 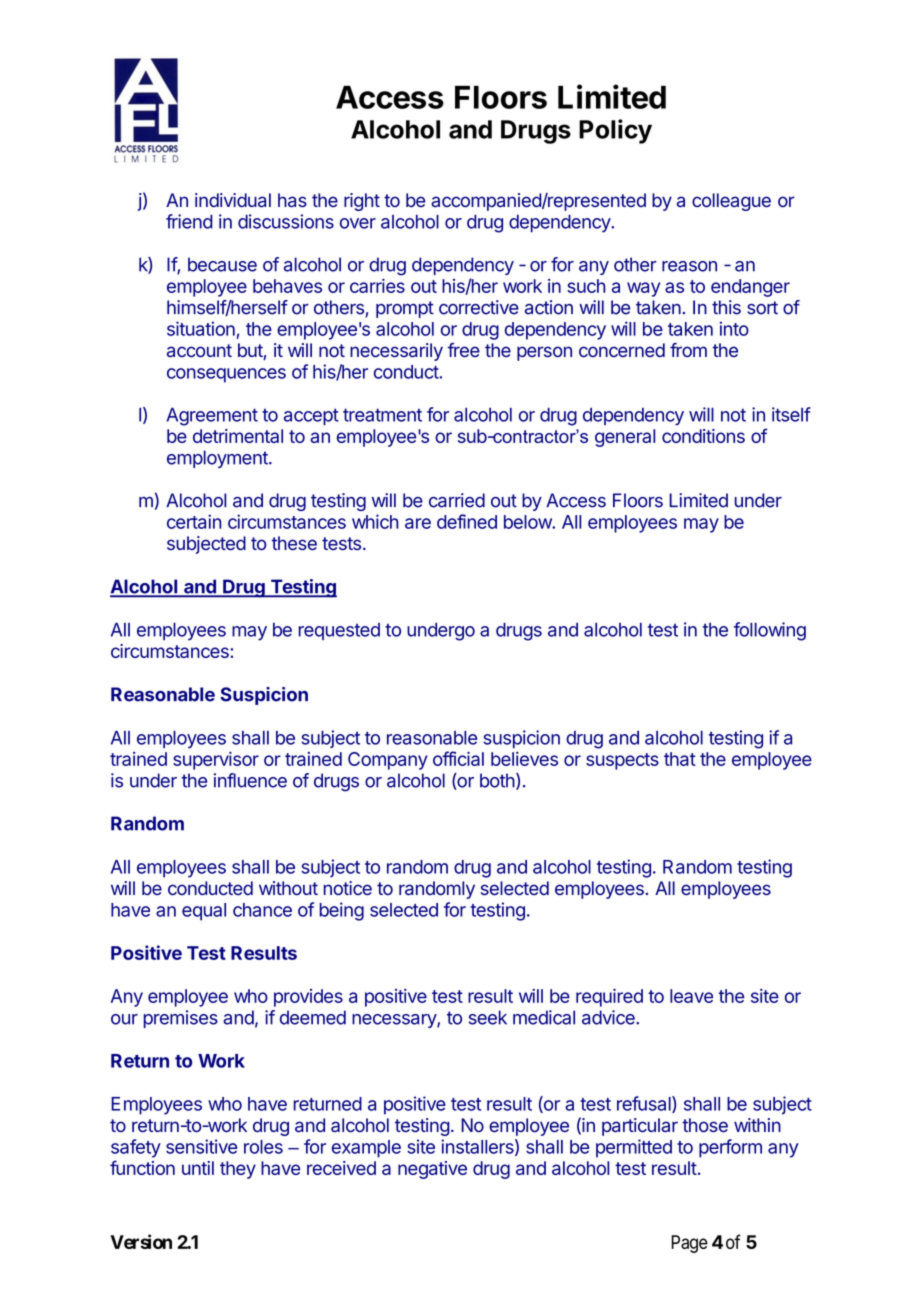 What do you see at coordinates (233, 200) in the screenshot?
I see `individual` at bounding box center [233, 200].
